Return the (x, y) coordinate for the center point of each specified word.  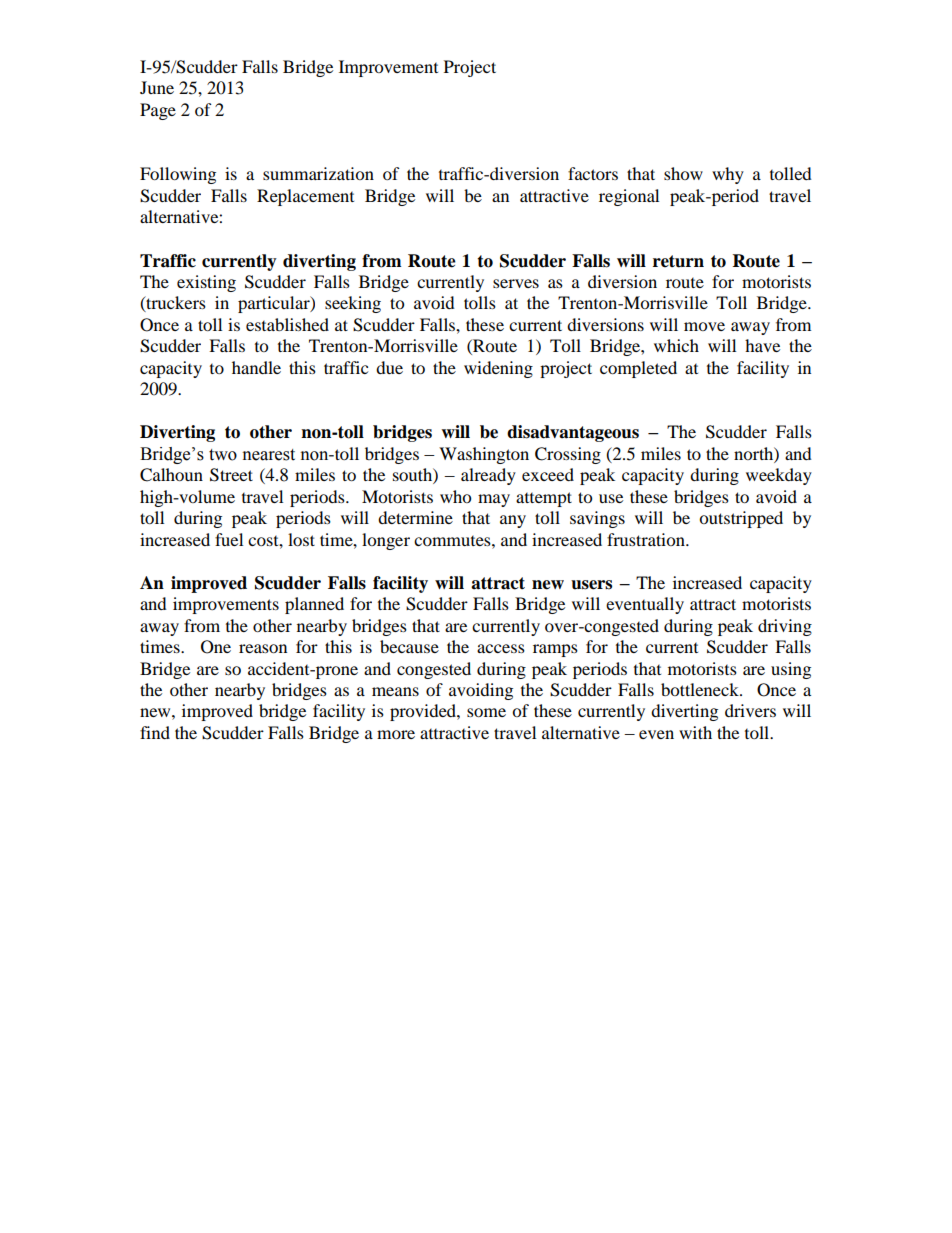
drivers (750, 710)
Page (158, 111)
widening (498, 369)
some (486, 712)
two (223, 455)
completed (638, 369)
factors (593, 173)
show (683, 173)
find (155, 732)
